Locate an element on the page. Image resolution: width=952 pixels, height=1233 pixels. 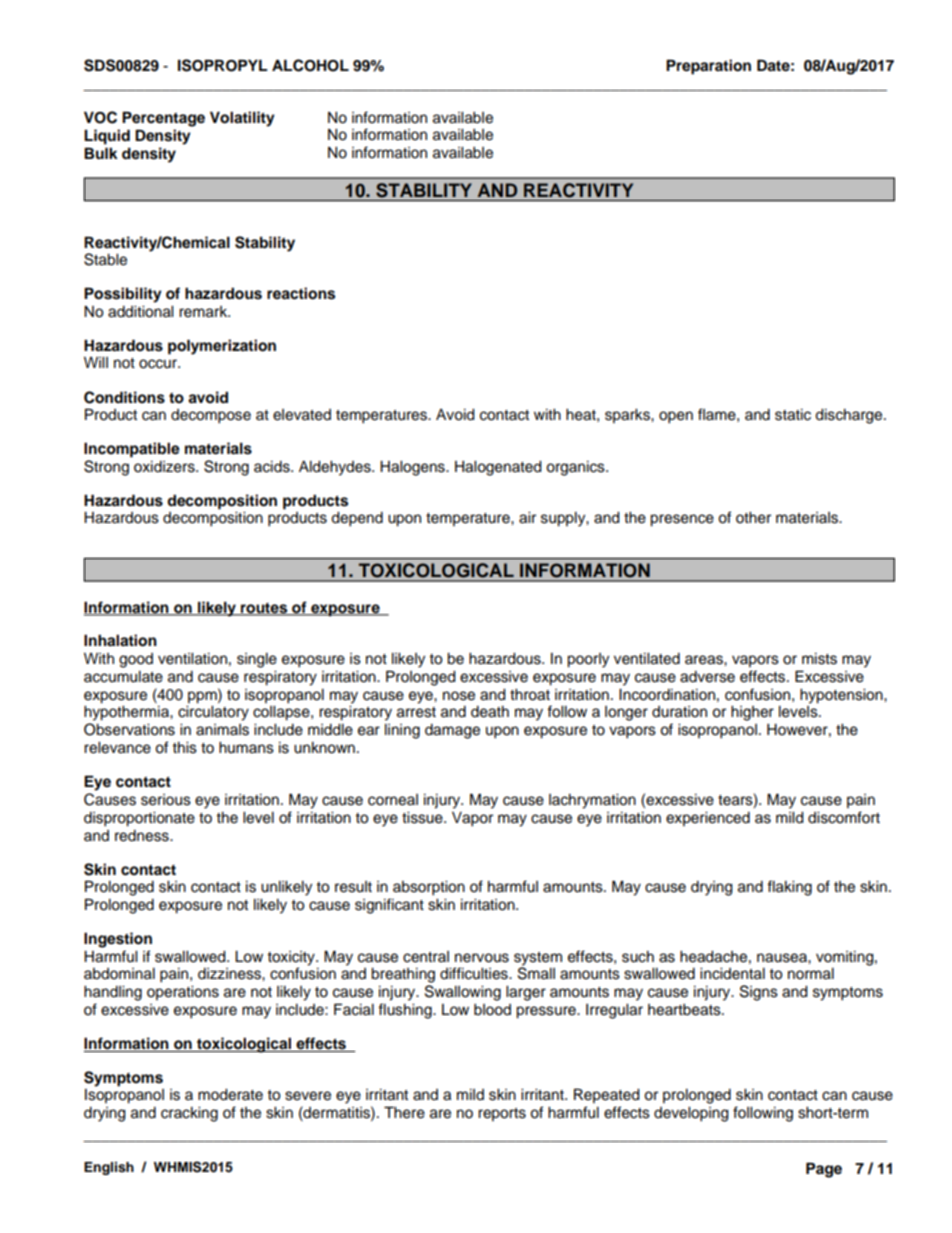
Preparation is located at coordinates (708, 67).
